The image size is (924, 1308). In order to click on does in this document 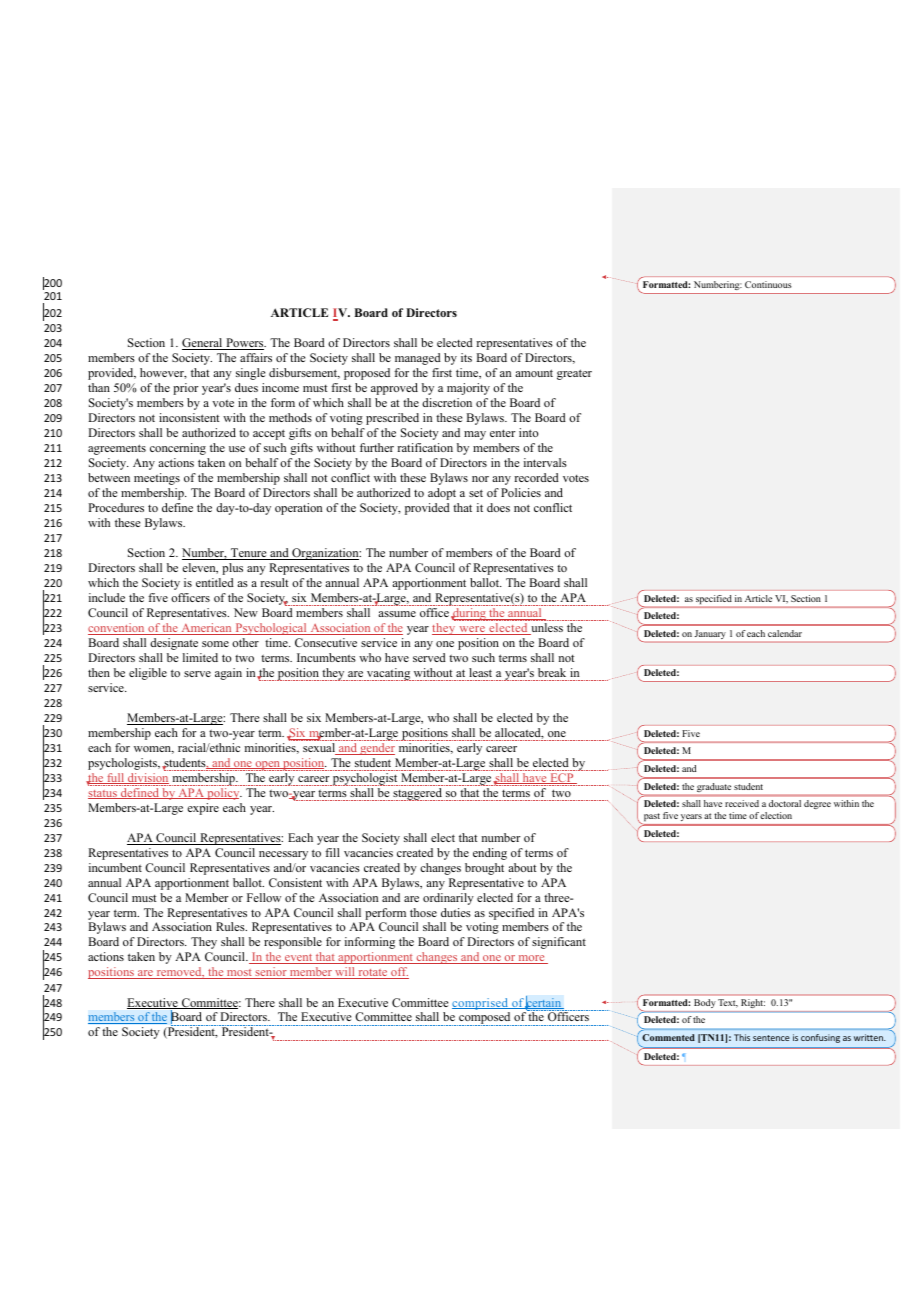, I will do `click(498, 507)`.
